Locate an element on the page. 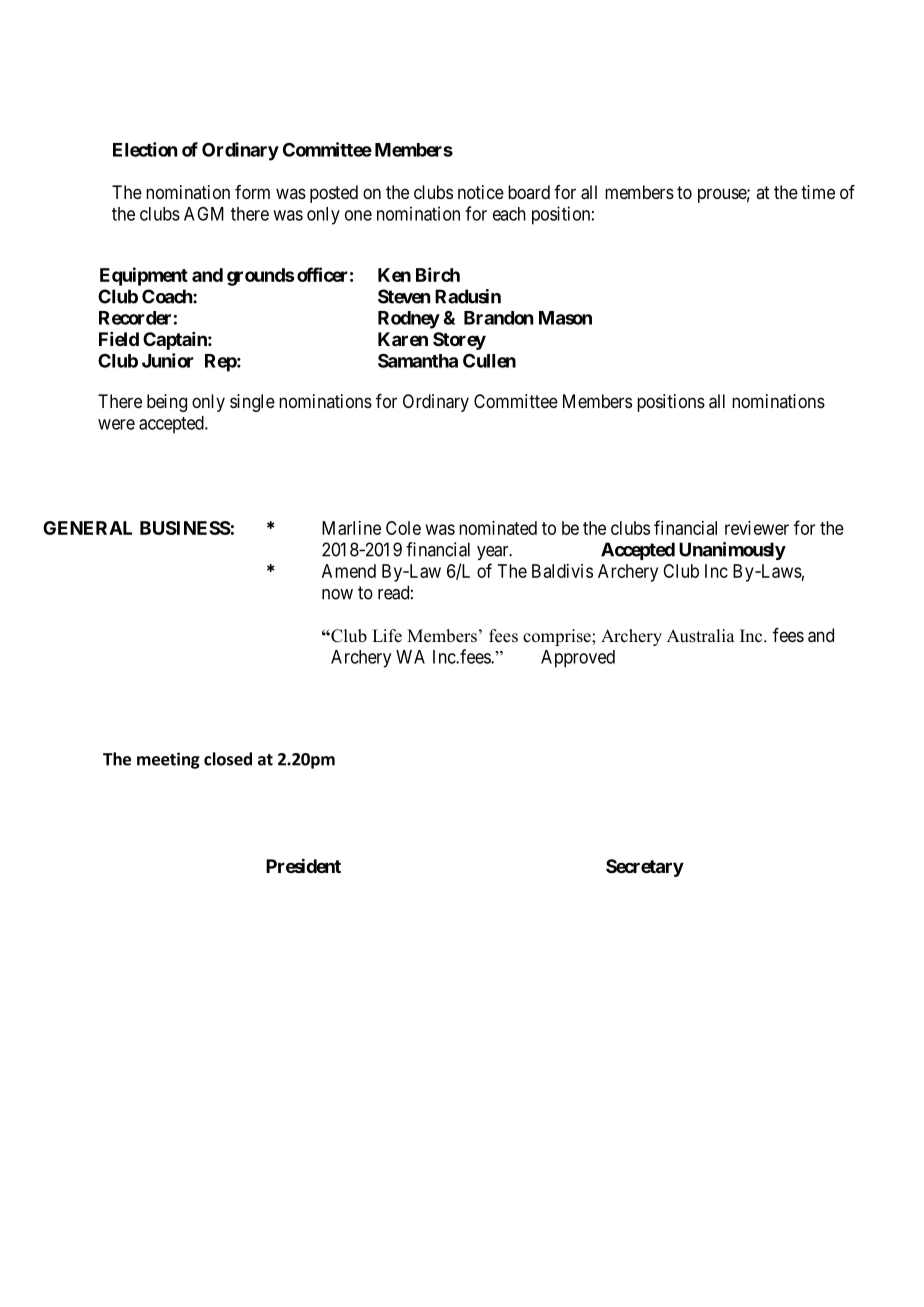  President is located at coordinates (303, 866).
